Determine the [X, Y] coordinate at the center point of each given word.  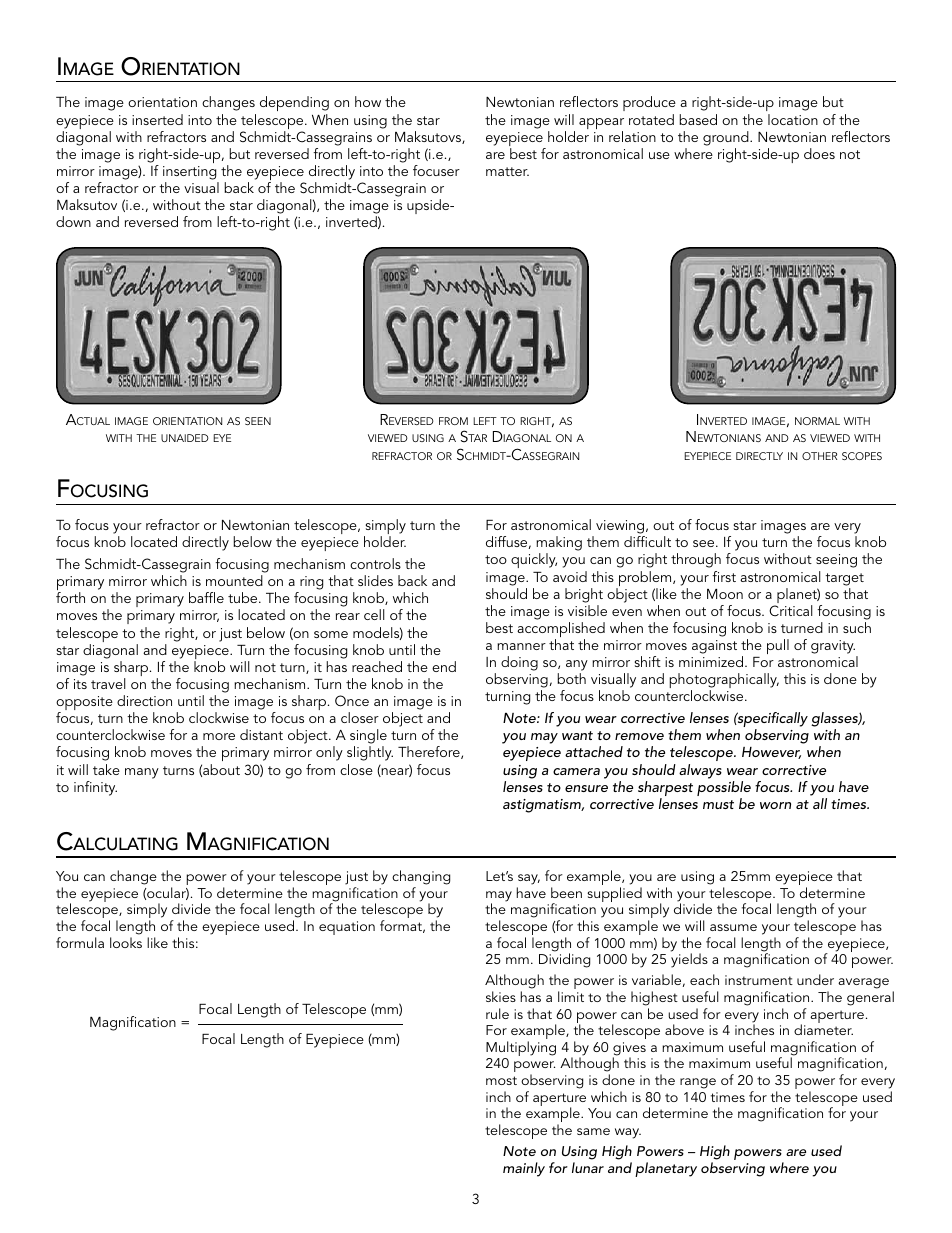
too [496, 559]
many [142, 773]
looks [126, 942]
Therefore [430, 752]
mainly [524, 1169]
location [793, 119]
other [819, 456]
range [698, 1083]
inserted [157, 119]
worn [775, 805]
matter [507, 171]
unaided [185, 438]
